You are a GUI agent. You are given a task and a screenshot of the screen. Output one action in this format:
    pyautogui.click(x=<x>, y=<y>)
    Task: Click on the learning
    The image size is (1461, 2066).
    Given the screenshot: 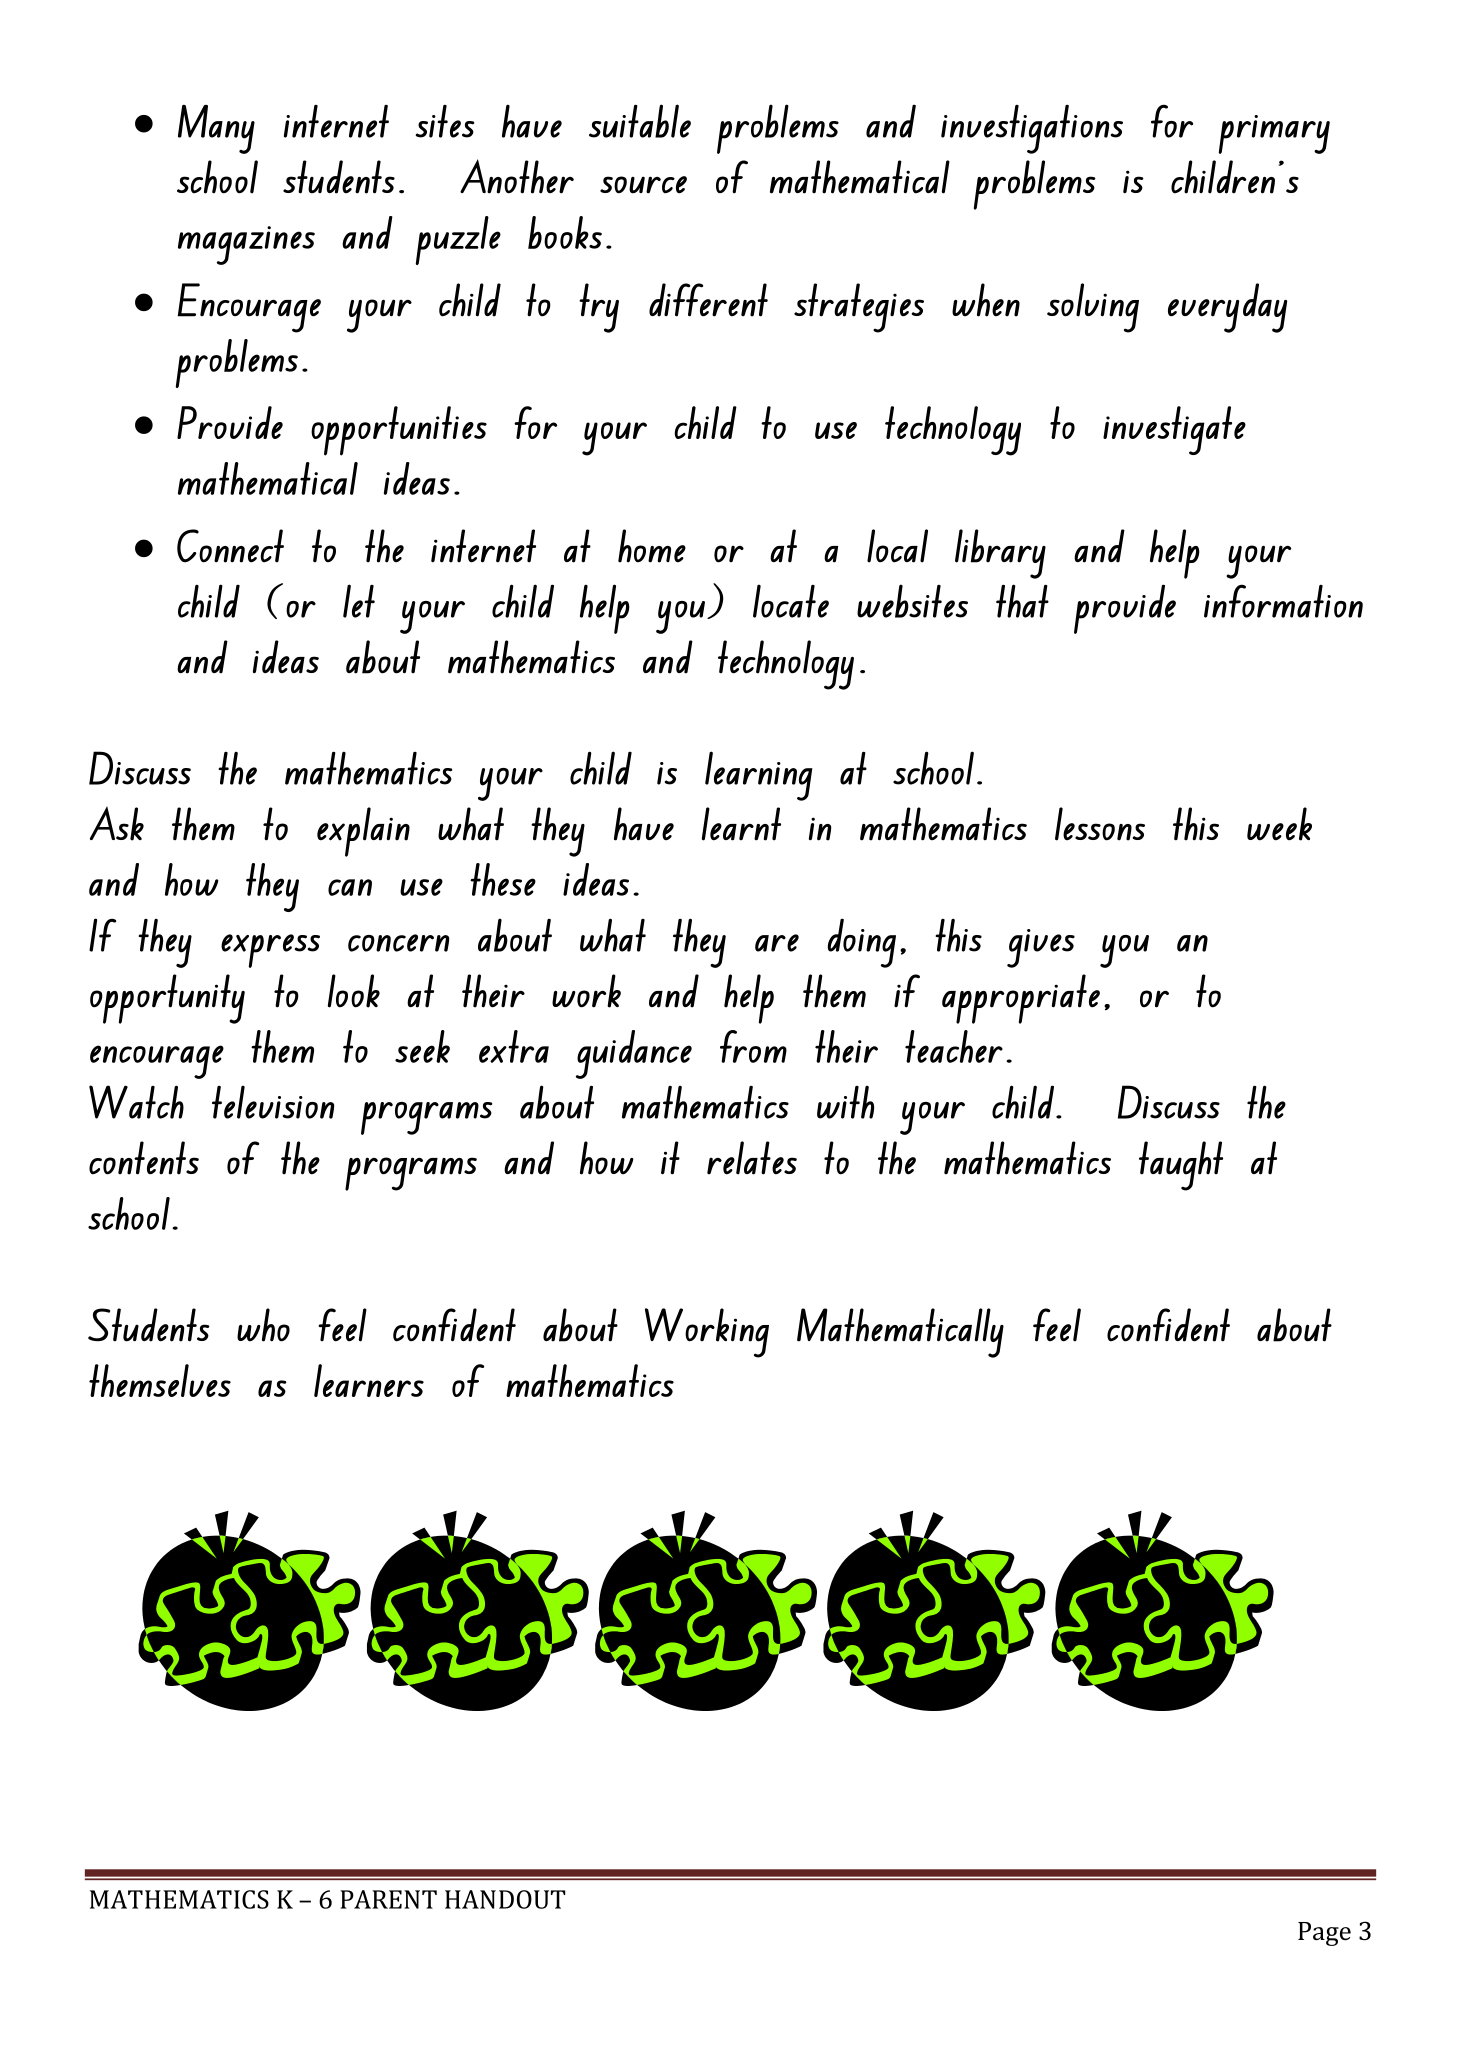 What is the action you would take?
    pyautogui.click(x=759, y=776)
